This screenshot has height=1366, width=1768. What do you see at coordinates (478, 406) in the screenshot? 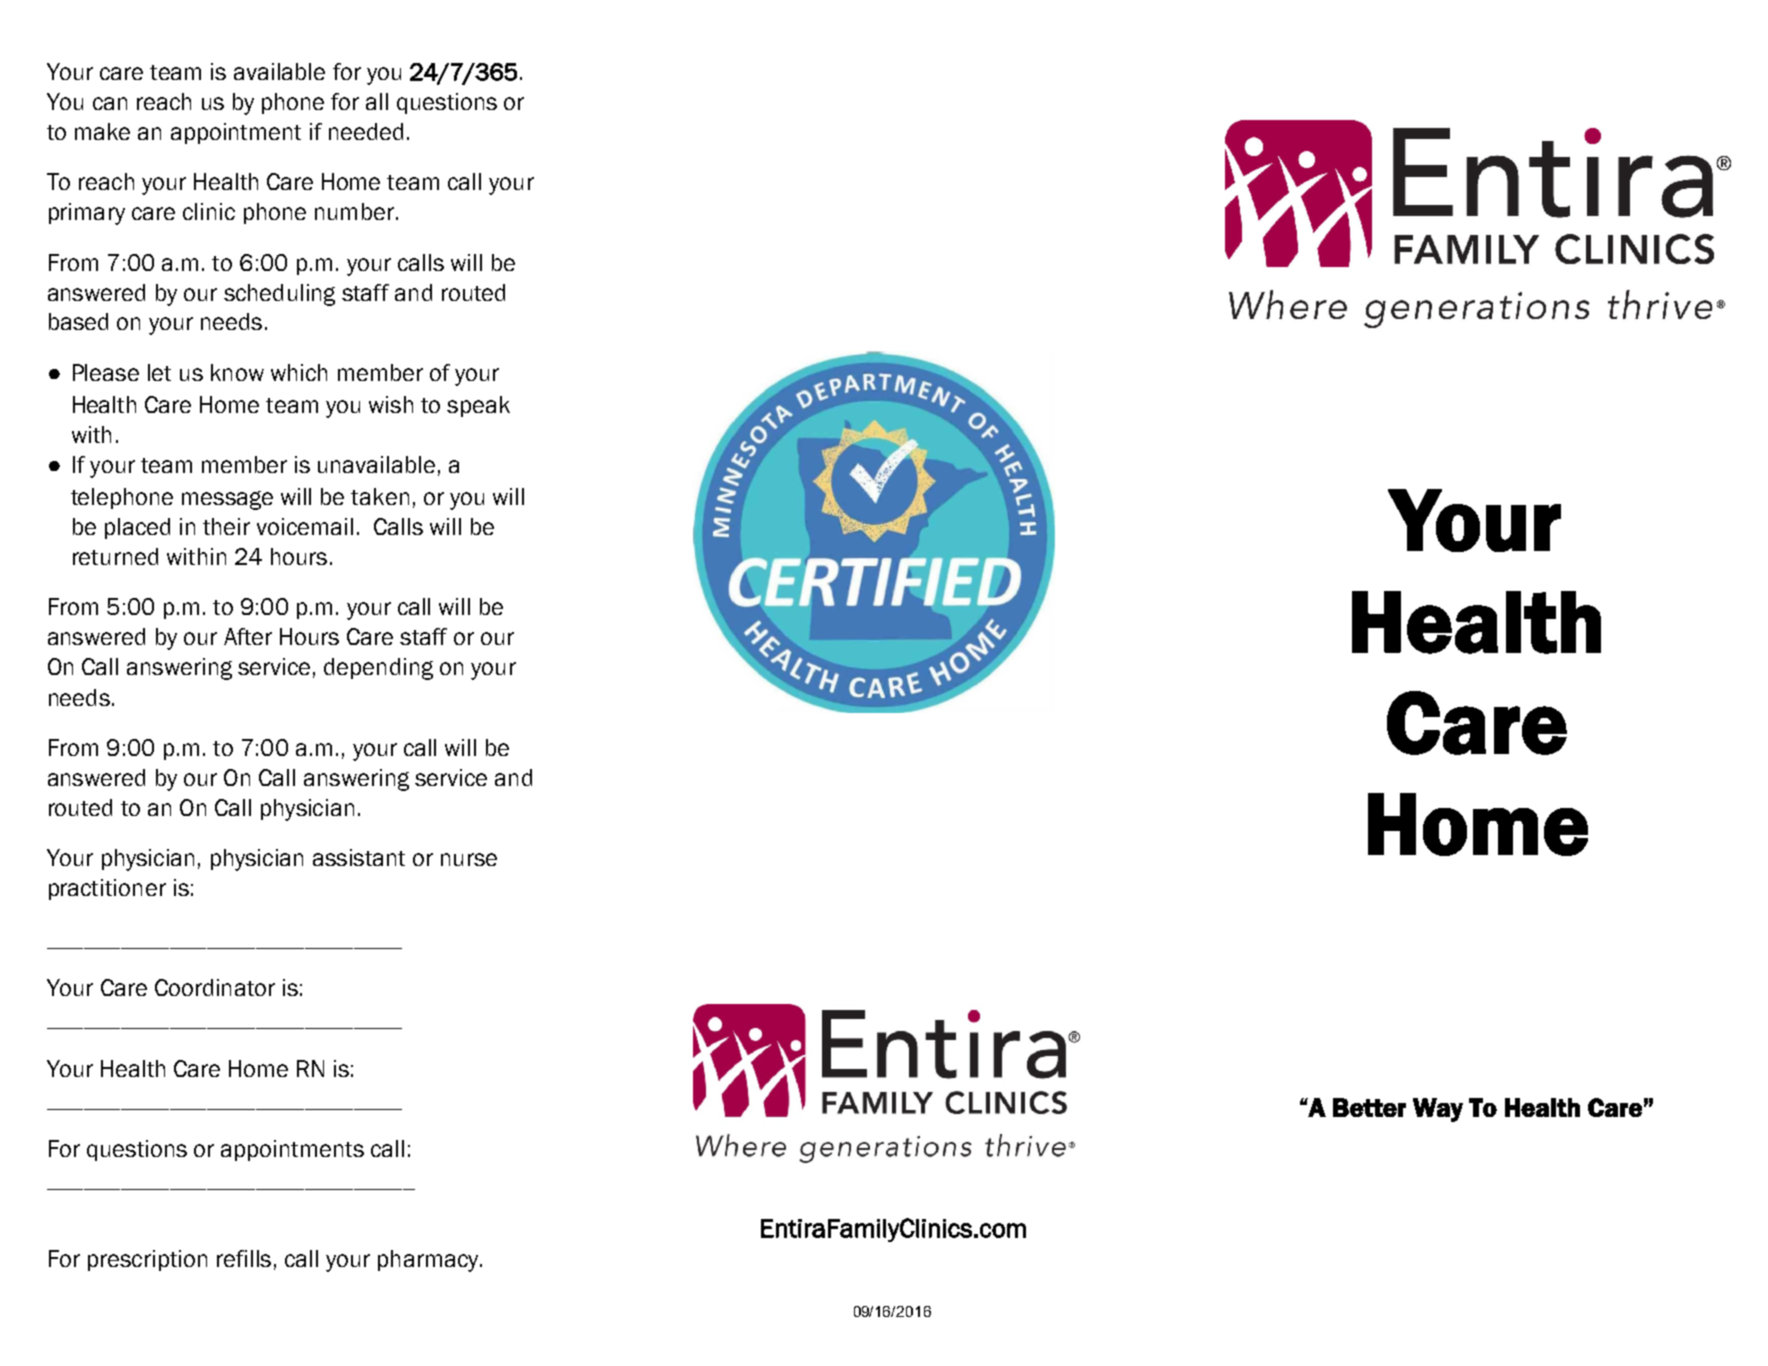
I see `speak` at bounding box center [478, 406].
